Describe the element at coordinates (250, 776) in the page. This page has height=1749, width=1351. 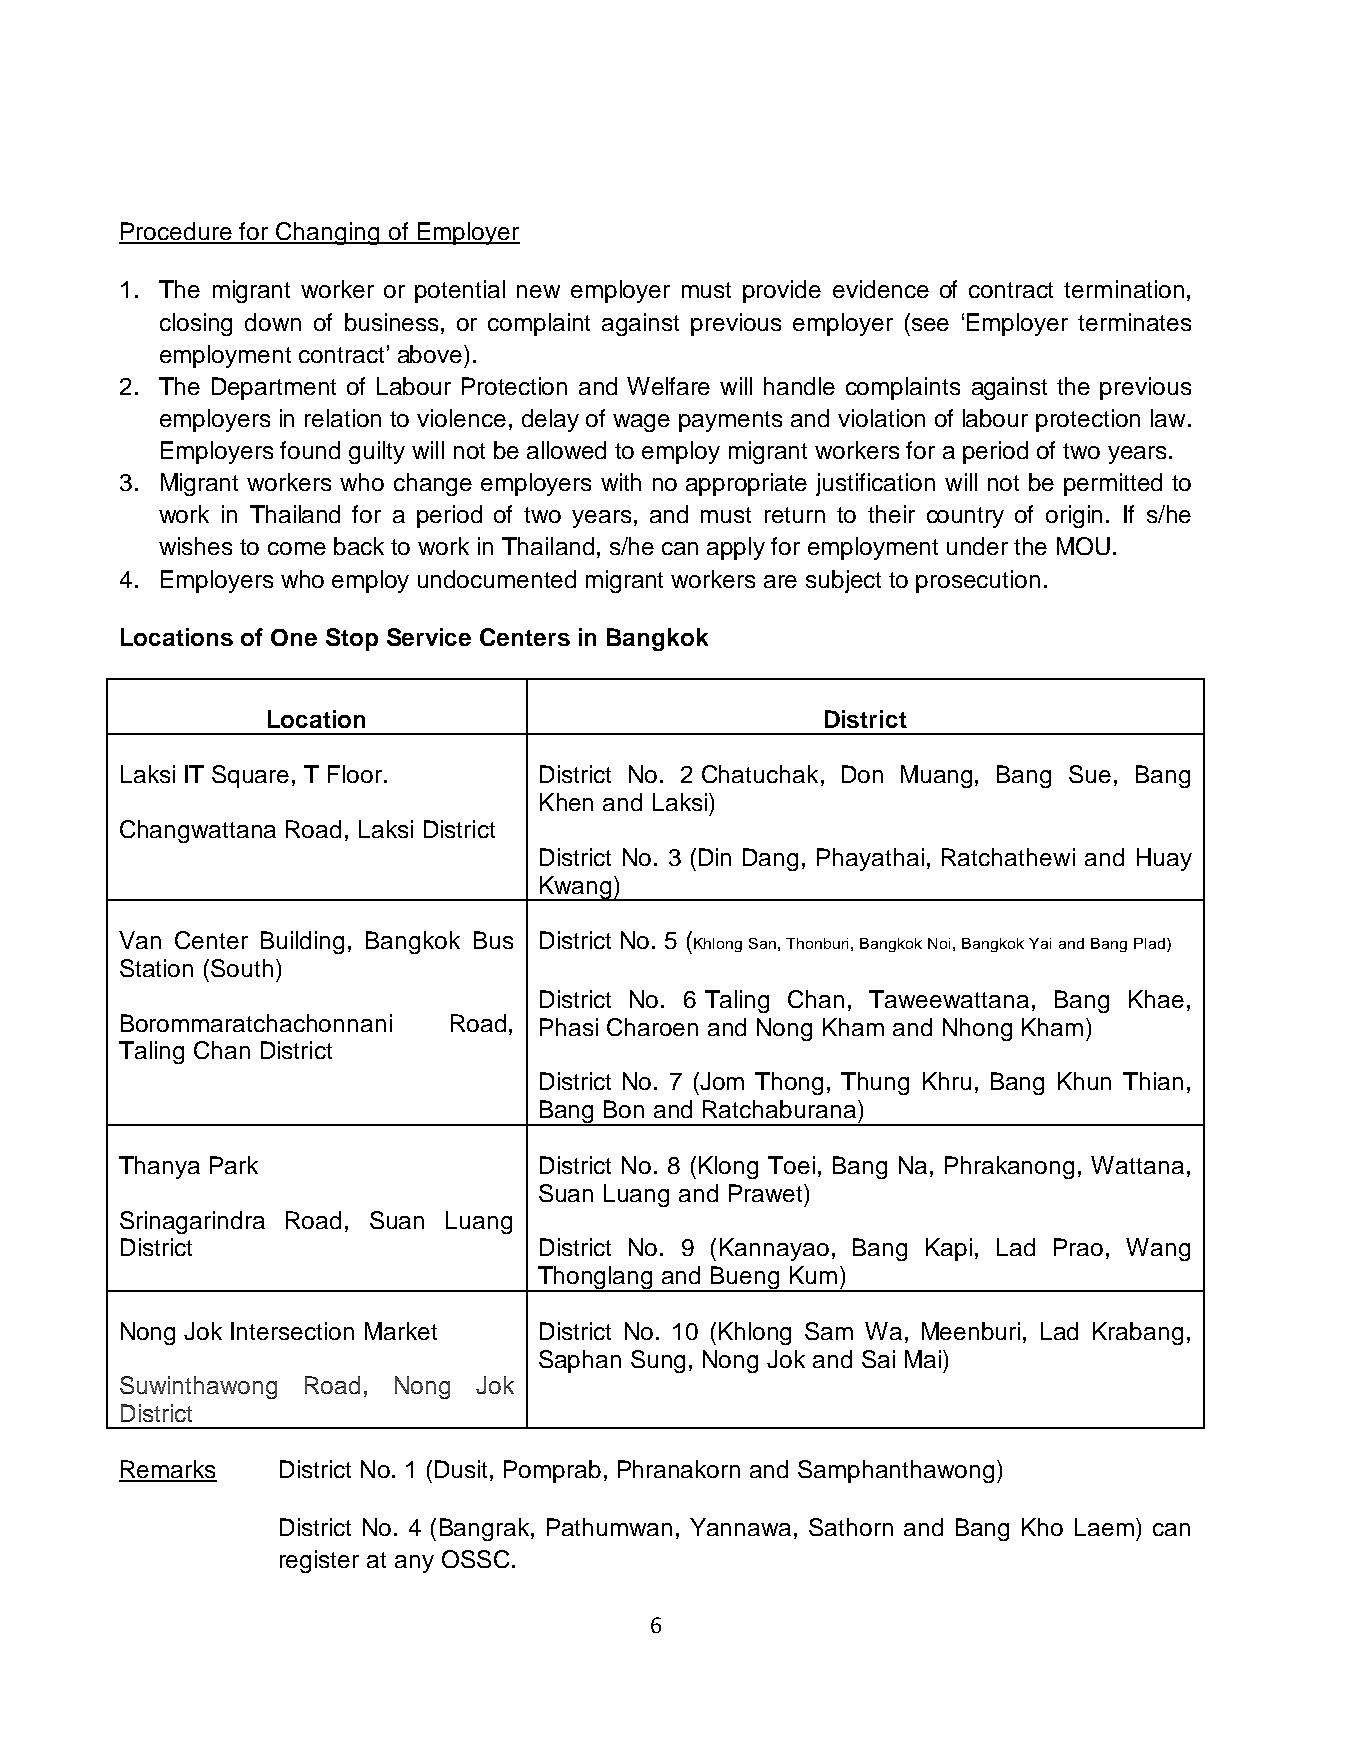
I see `Square` at that location.
